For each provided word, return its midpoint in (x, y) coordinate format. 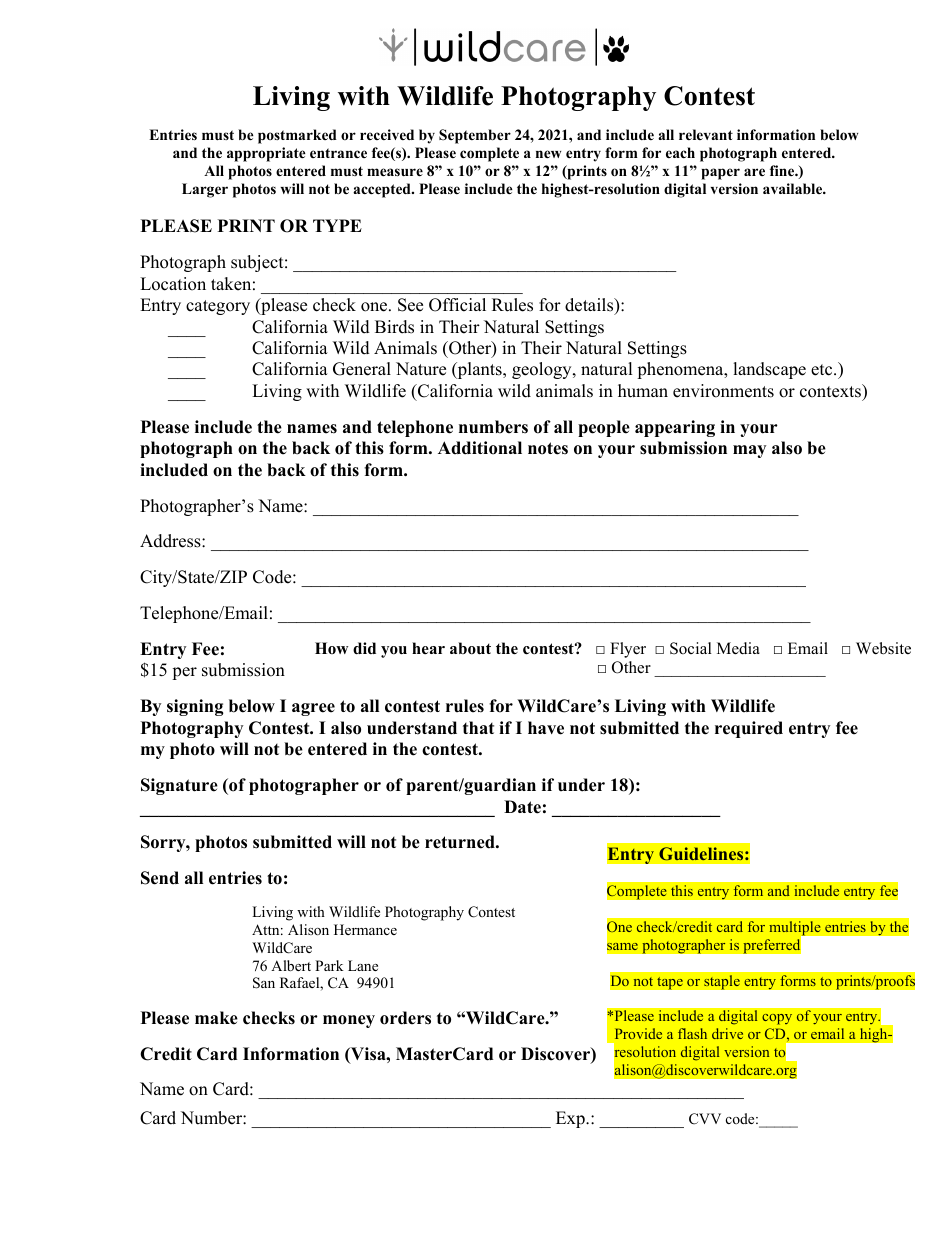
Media (738, 648)
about (470, 648)
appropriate (266, 154)
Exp (571, 1119)
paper (720, 174)
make (216, 1018)
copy (777, 1019)
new (548, 154)
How (331, 648)
